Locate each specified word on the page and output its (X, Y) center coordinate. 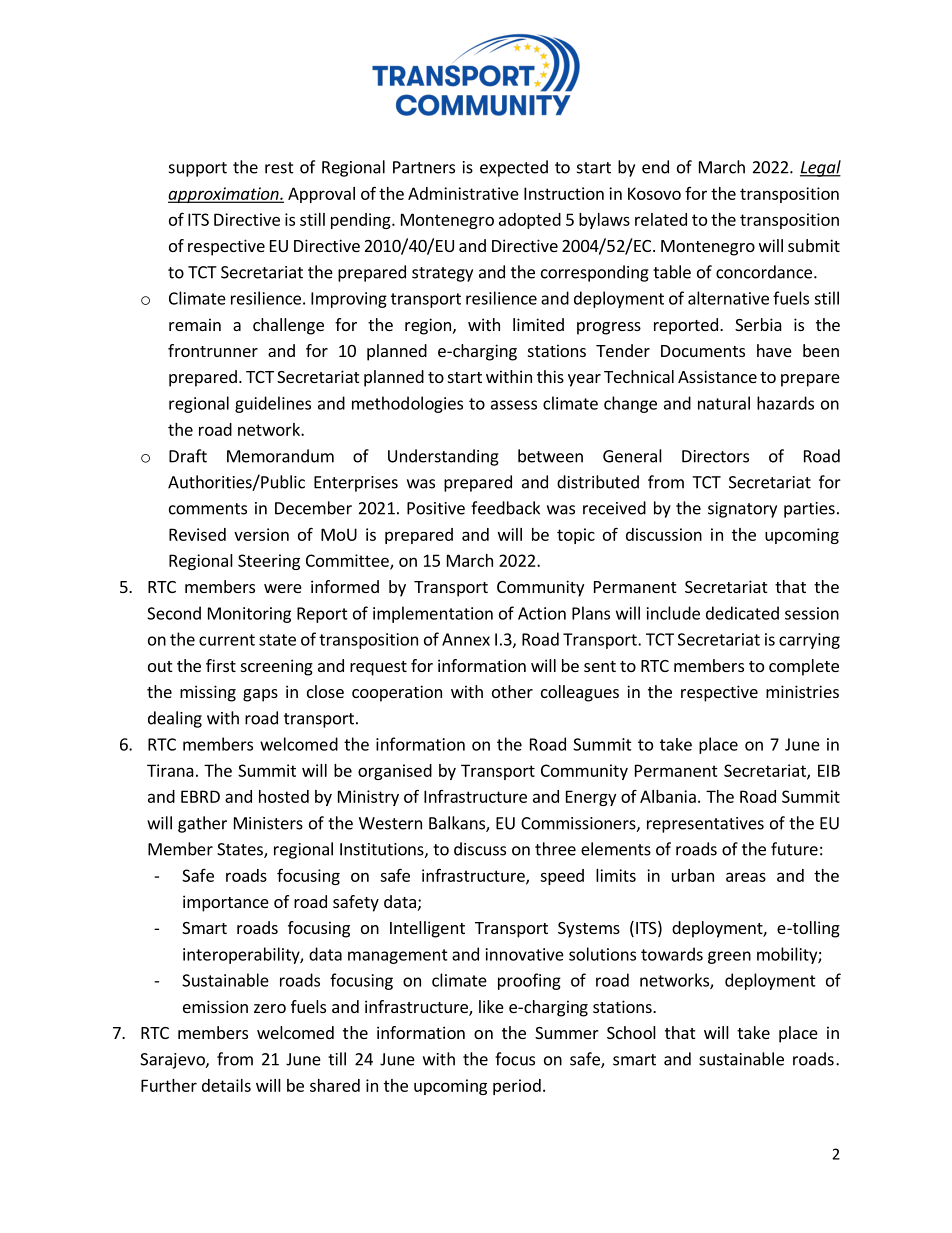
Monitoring (249, 615)
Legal (820, 168)
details (226, 1085)
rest (279, 168)
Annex (466, 639)
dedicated (742, 613)
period (517, 1087)
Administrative (463, 193)
